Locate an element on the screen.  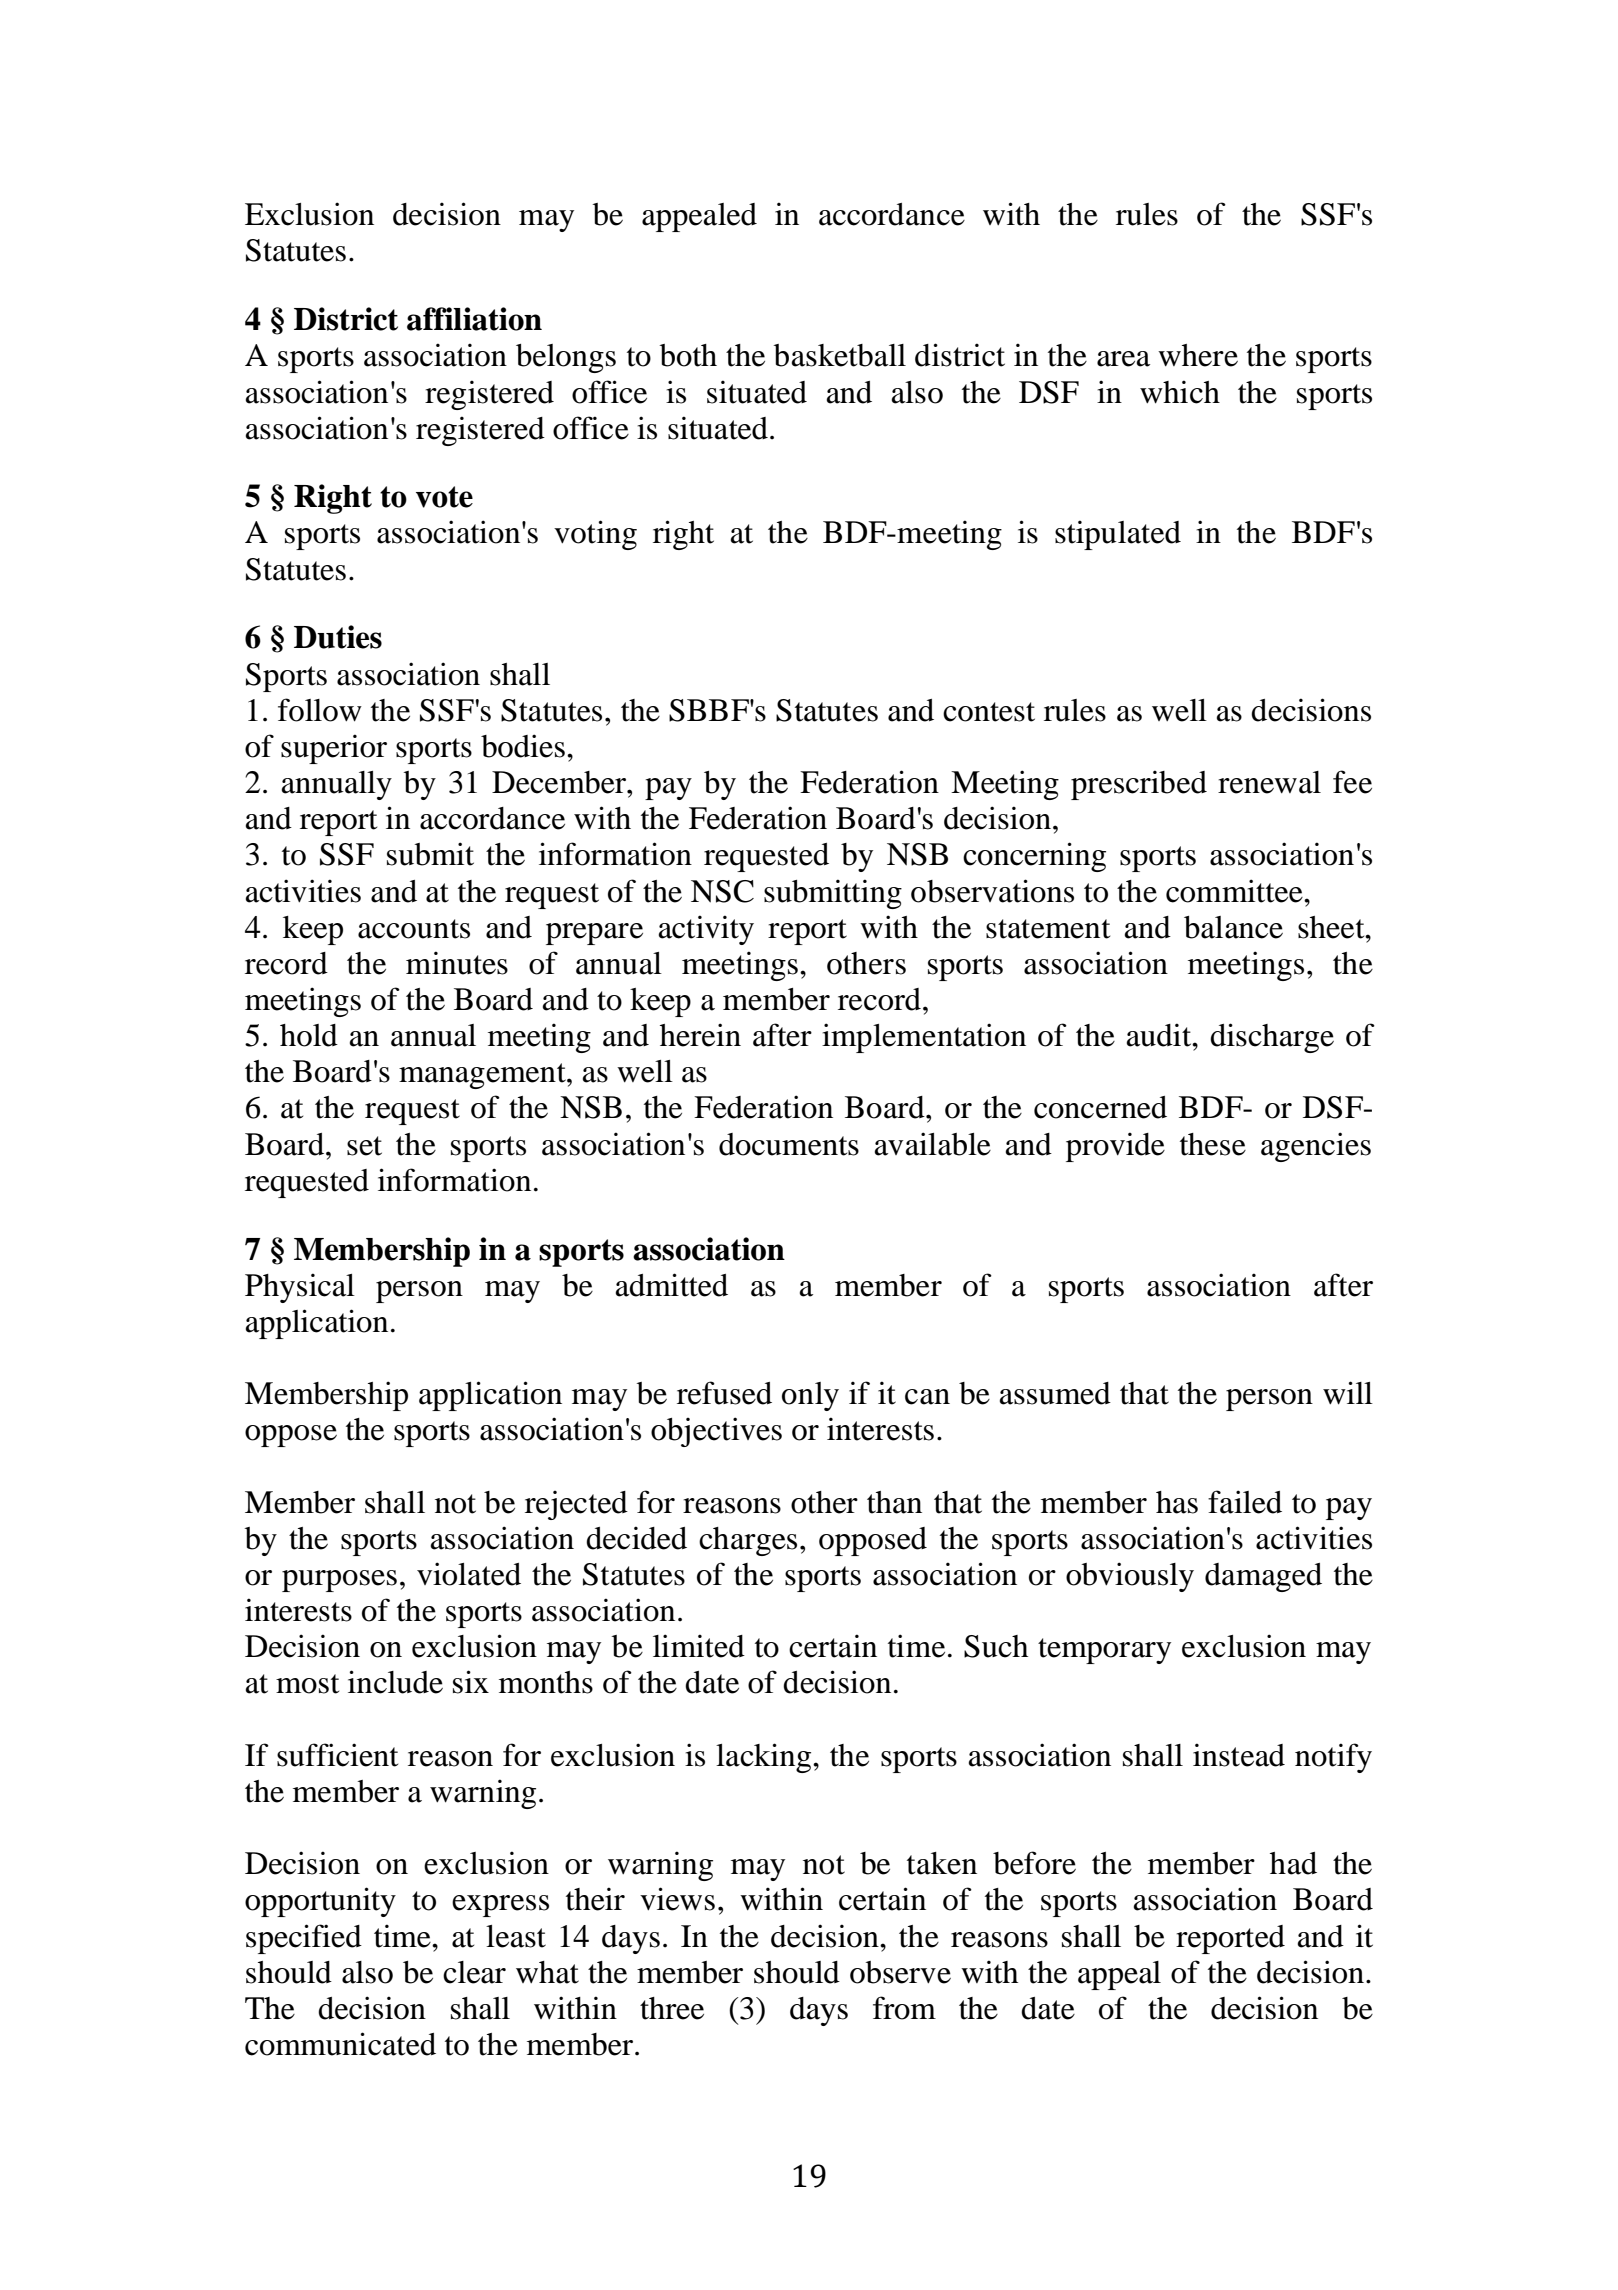
minutes is located at coordinates (457, 963).
